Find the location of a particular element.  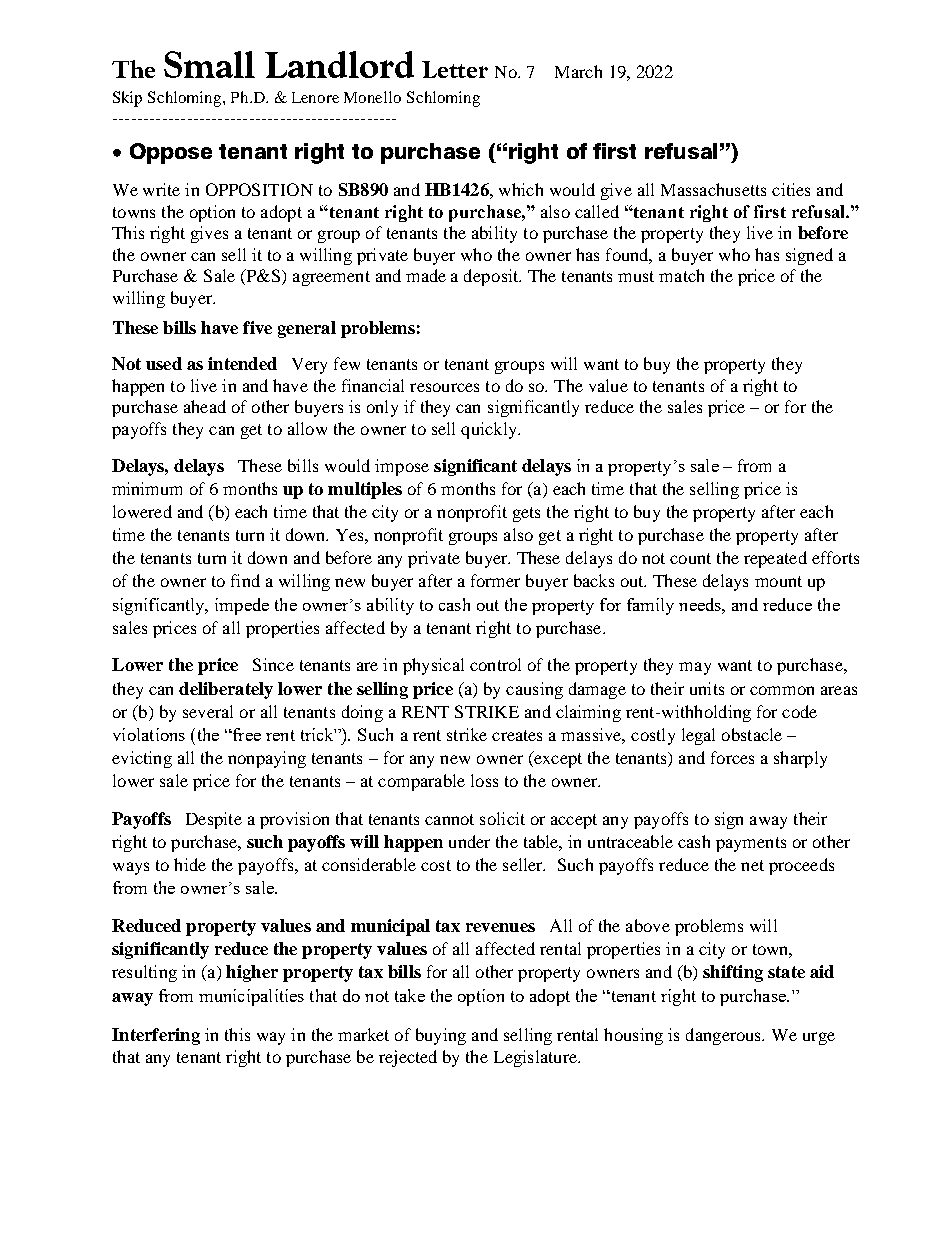

Letter is located at coordinates (455, 69).
